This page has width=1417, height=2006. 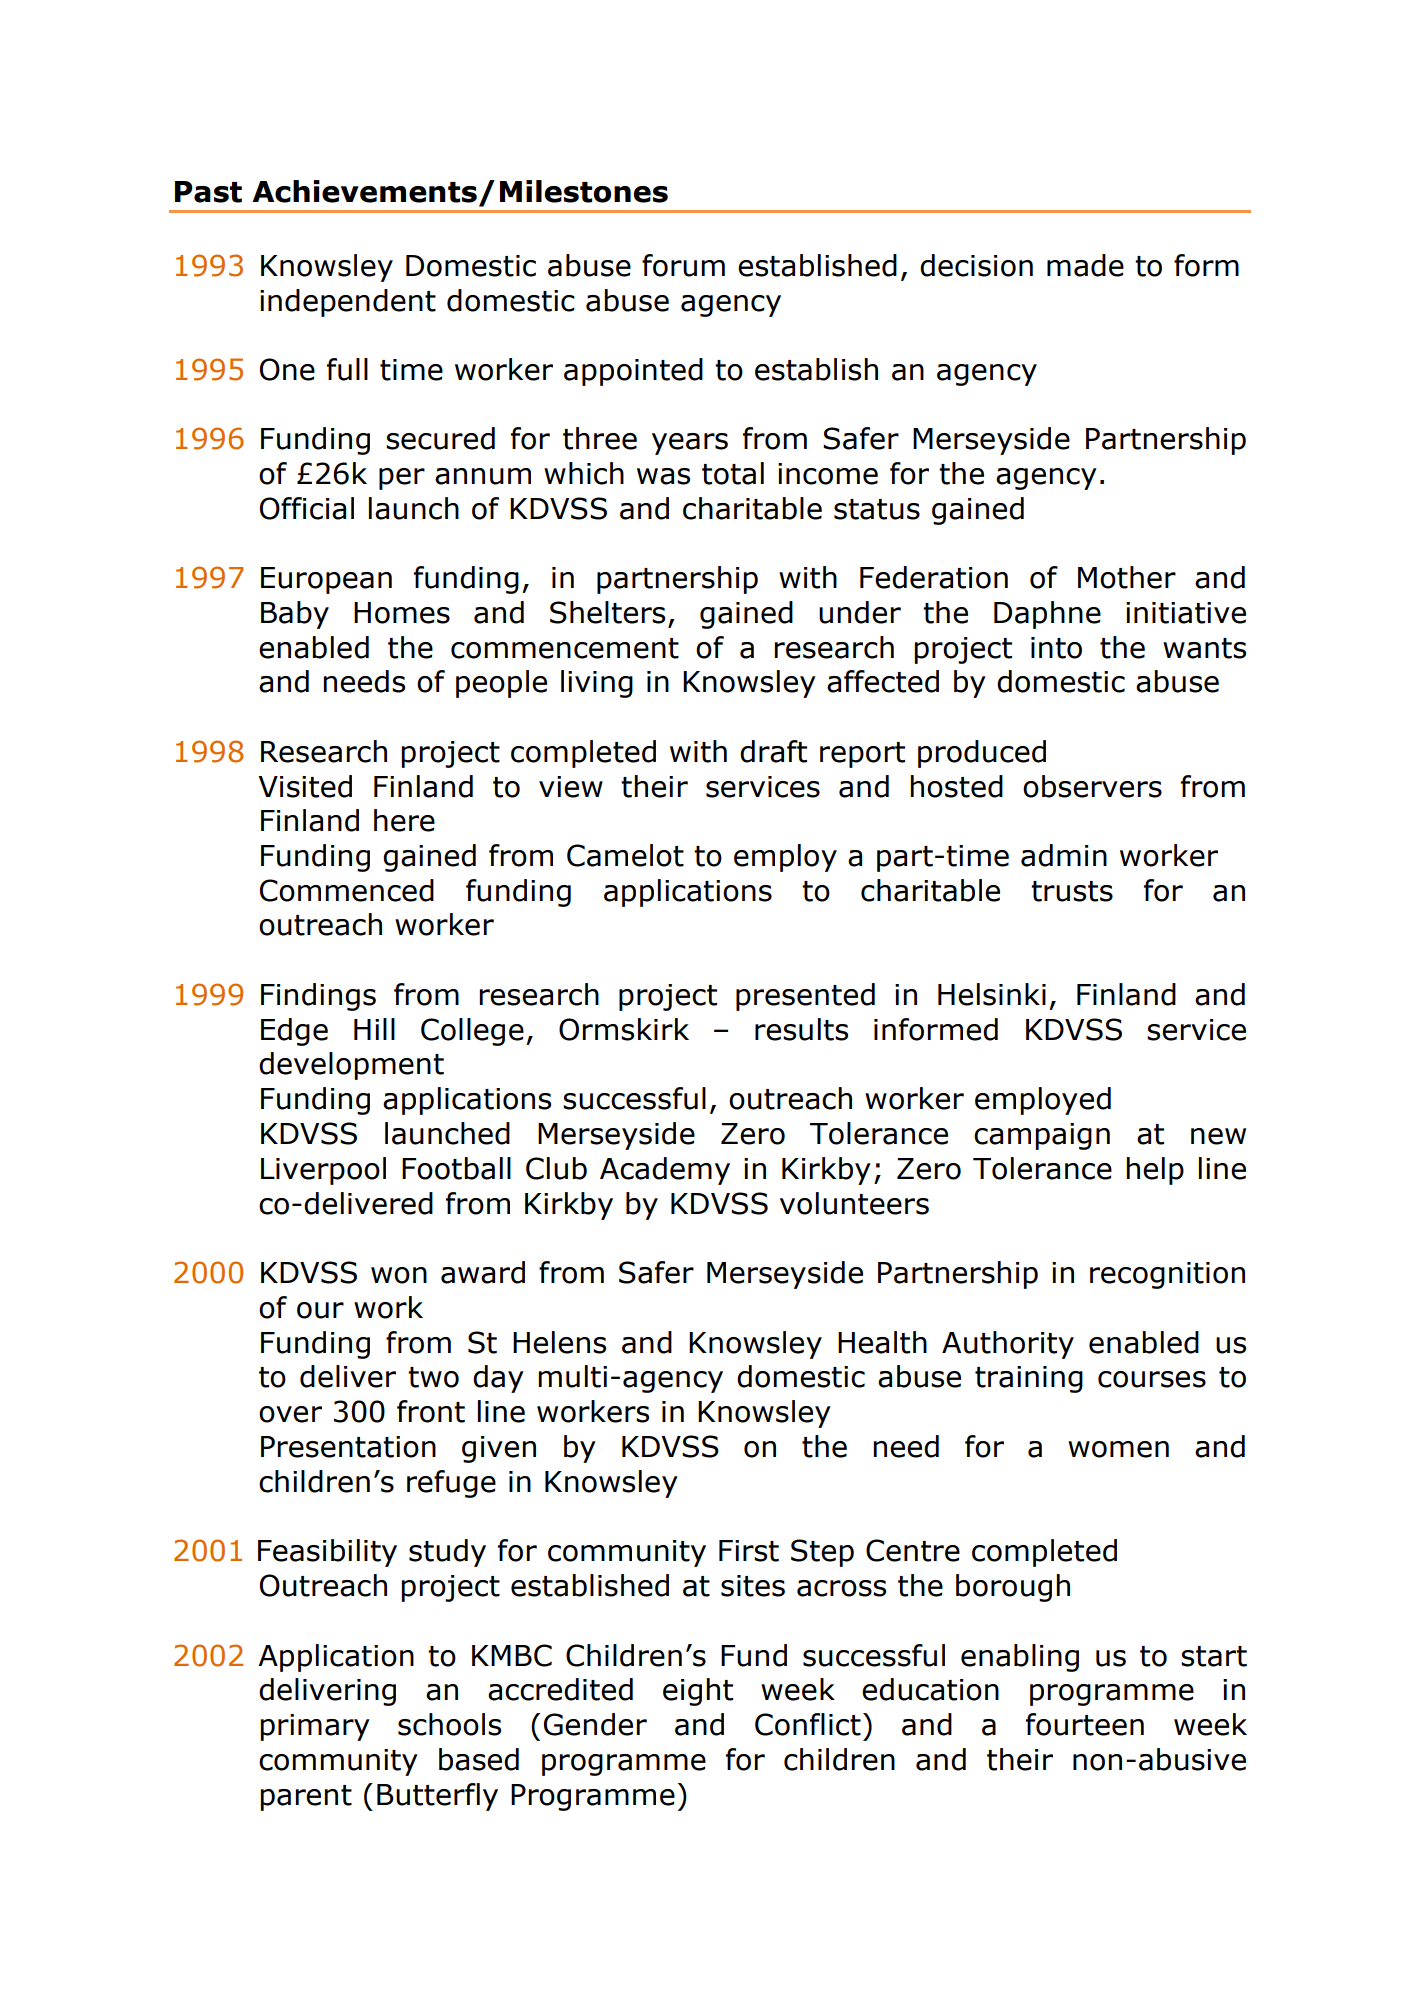 I want to click on Findings, so click(x=318, y=997).
